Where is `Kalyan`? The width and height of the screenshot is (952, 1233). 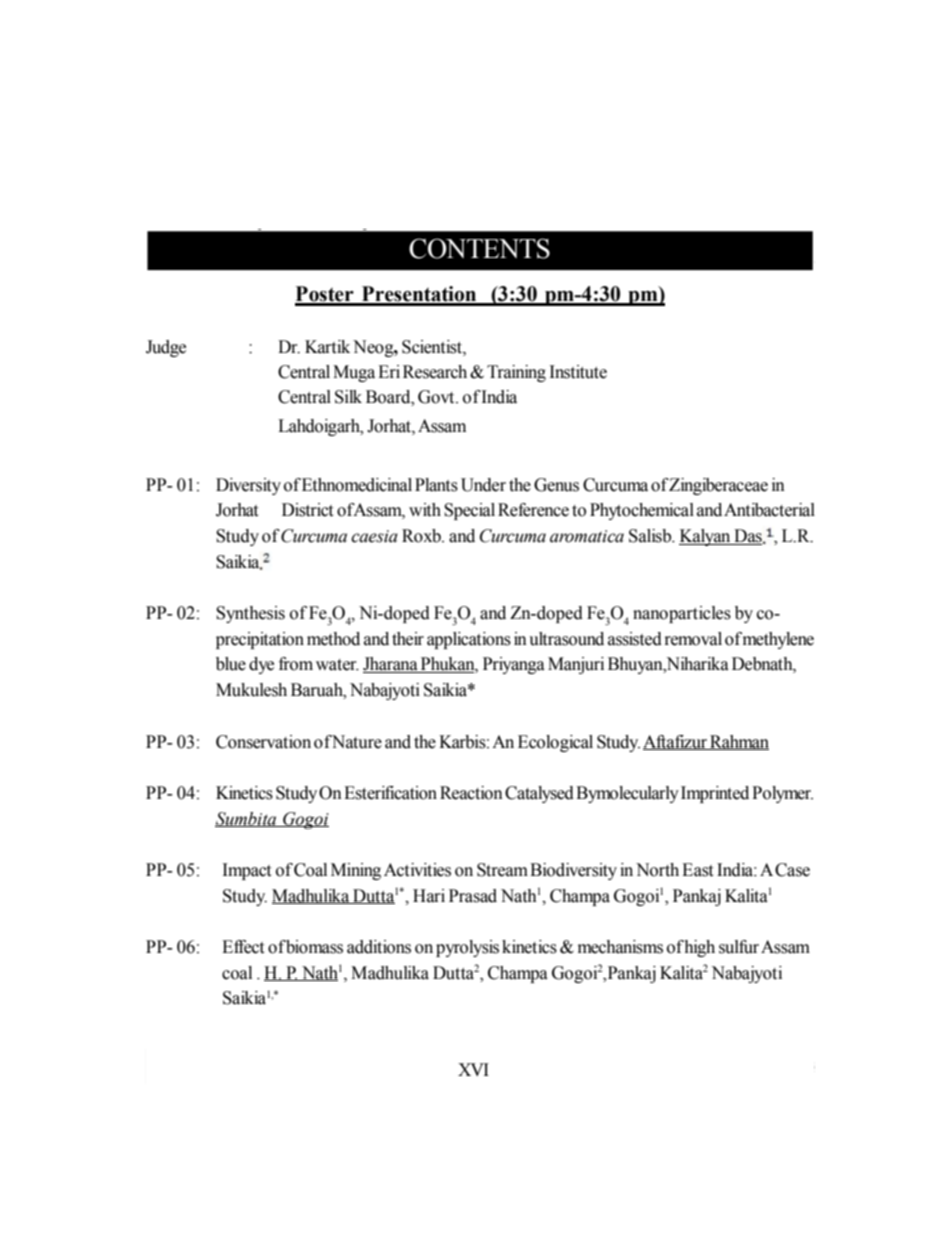 Kalyan is located at coordinates (706, 537).
